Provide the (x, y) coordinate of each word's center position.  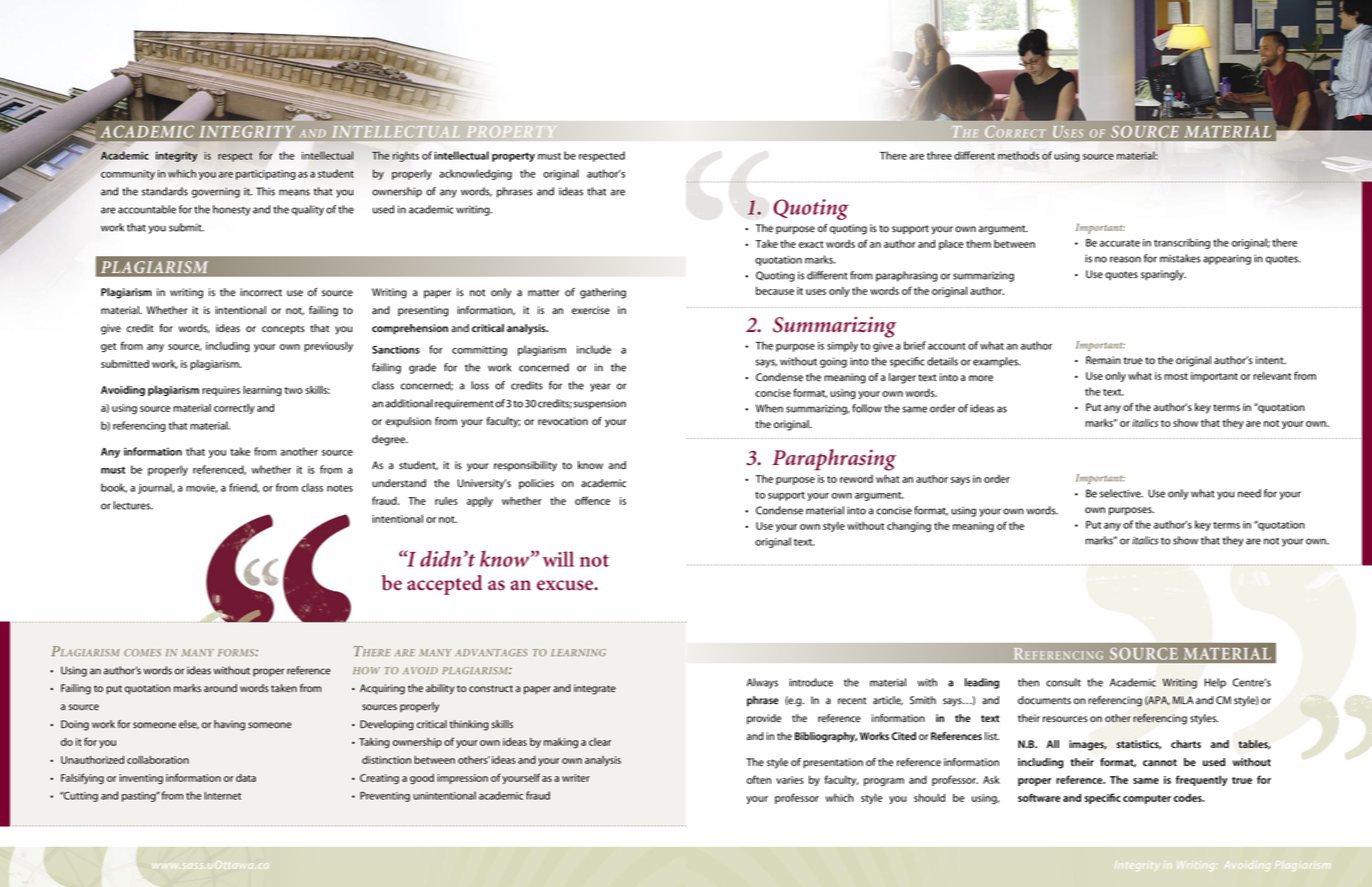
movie (202, 488)
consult (1063, 682)
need (1249, 493)
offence (592, 500)
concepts (283, 329)
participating (266, 175)
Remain (1103, 360)
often (759, 779)
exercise (591, 310)
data (246, 778)
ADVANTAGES (491, 652)
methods (1018, 155)
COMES (142, 652)
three (939, 155)
